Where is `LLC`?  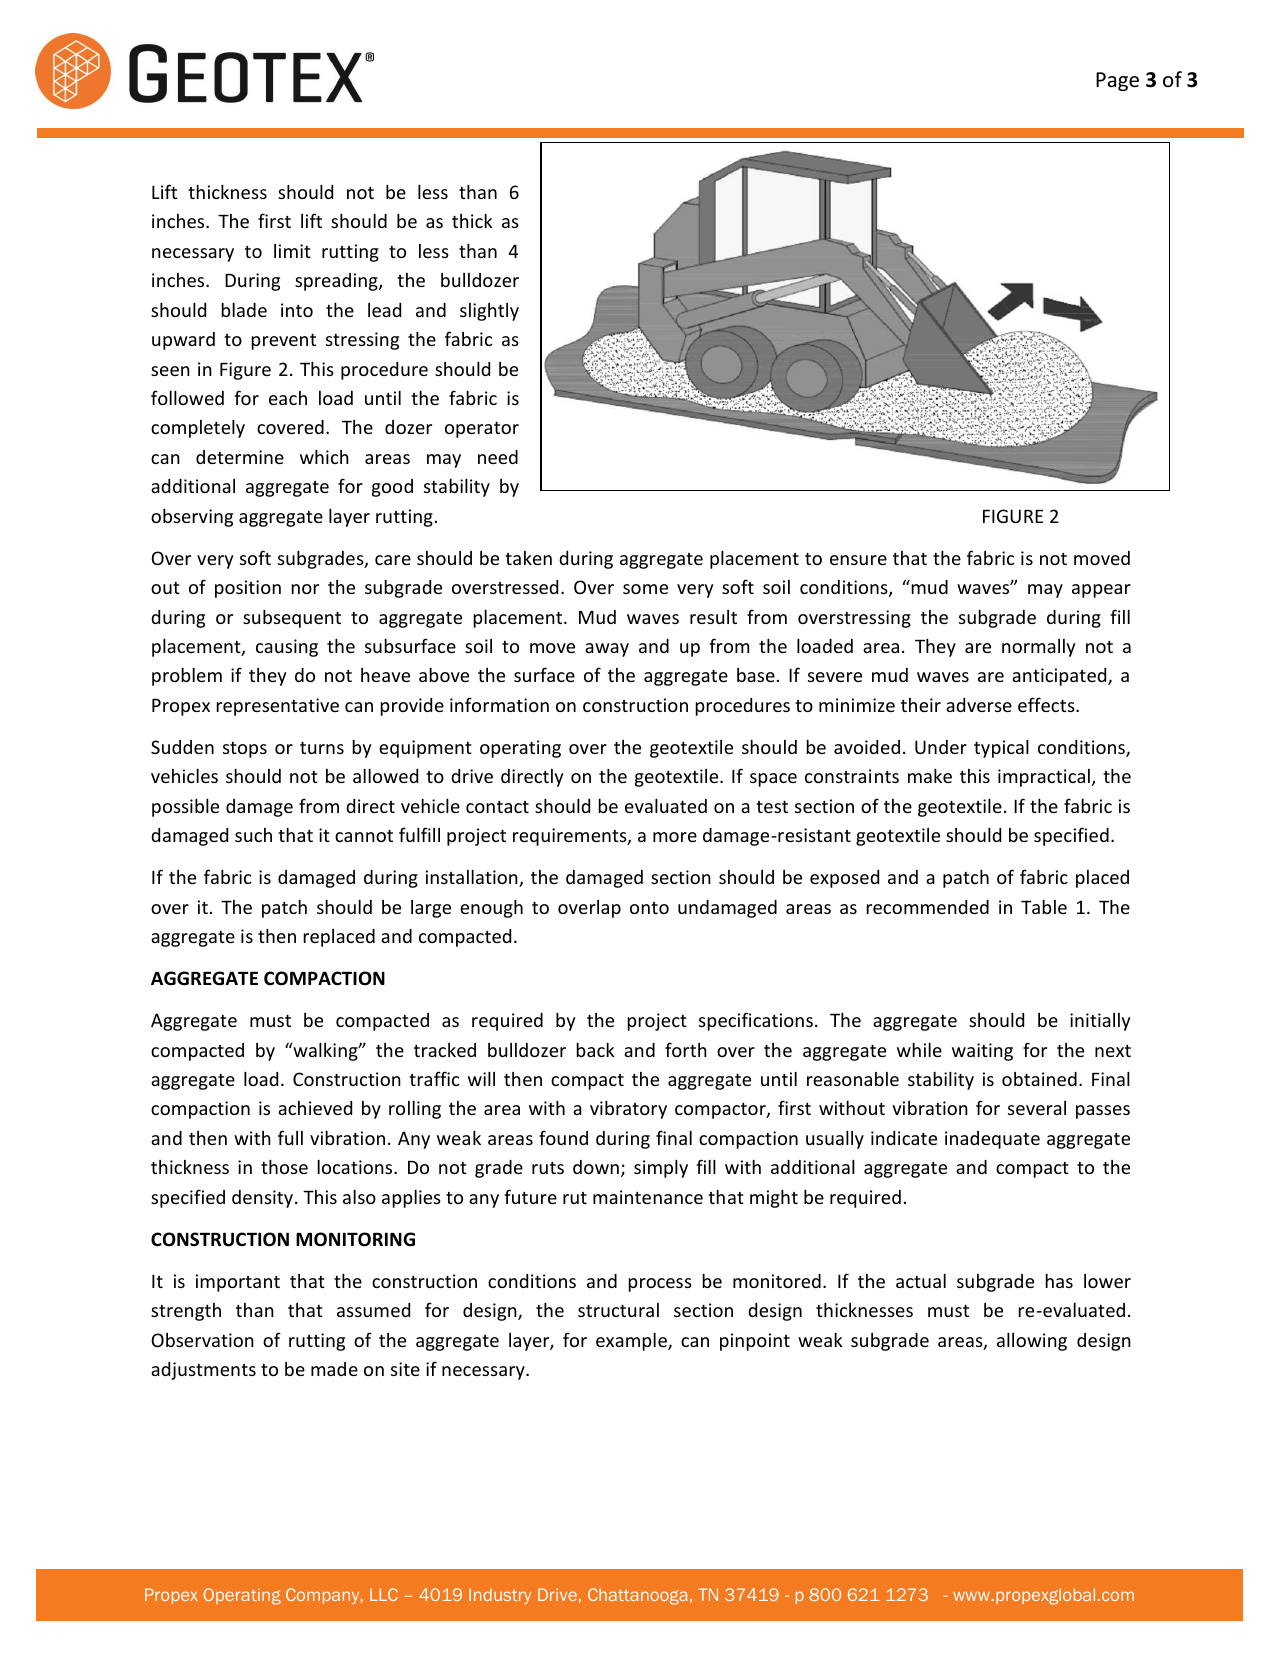 LLC is located at coordinates (384, 1594).
